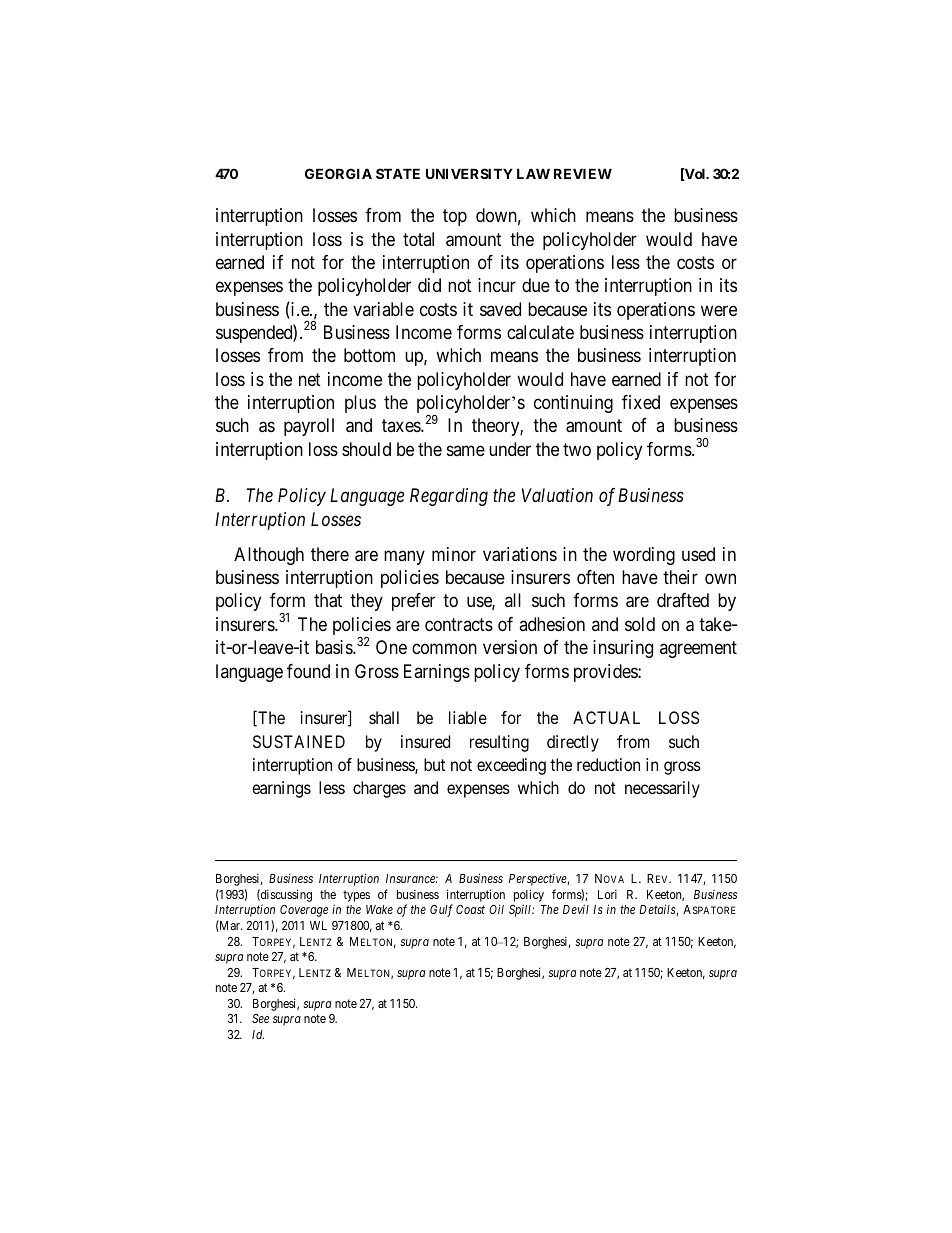 This screenshot has height=1233, width=952. I want to click on SUSTAINED, so click(299, 741).
